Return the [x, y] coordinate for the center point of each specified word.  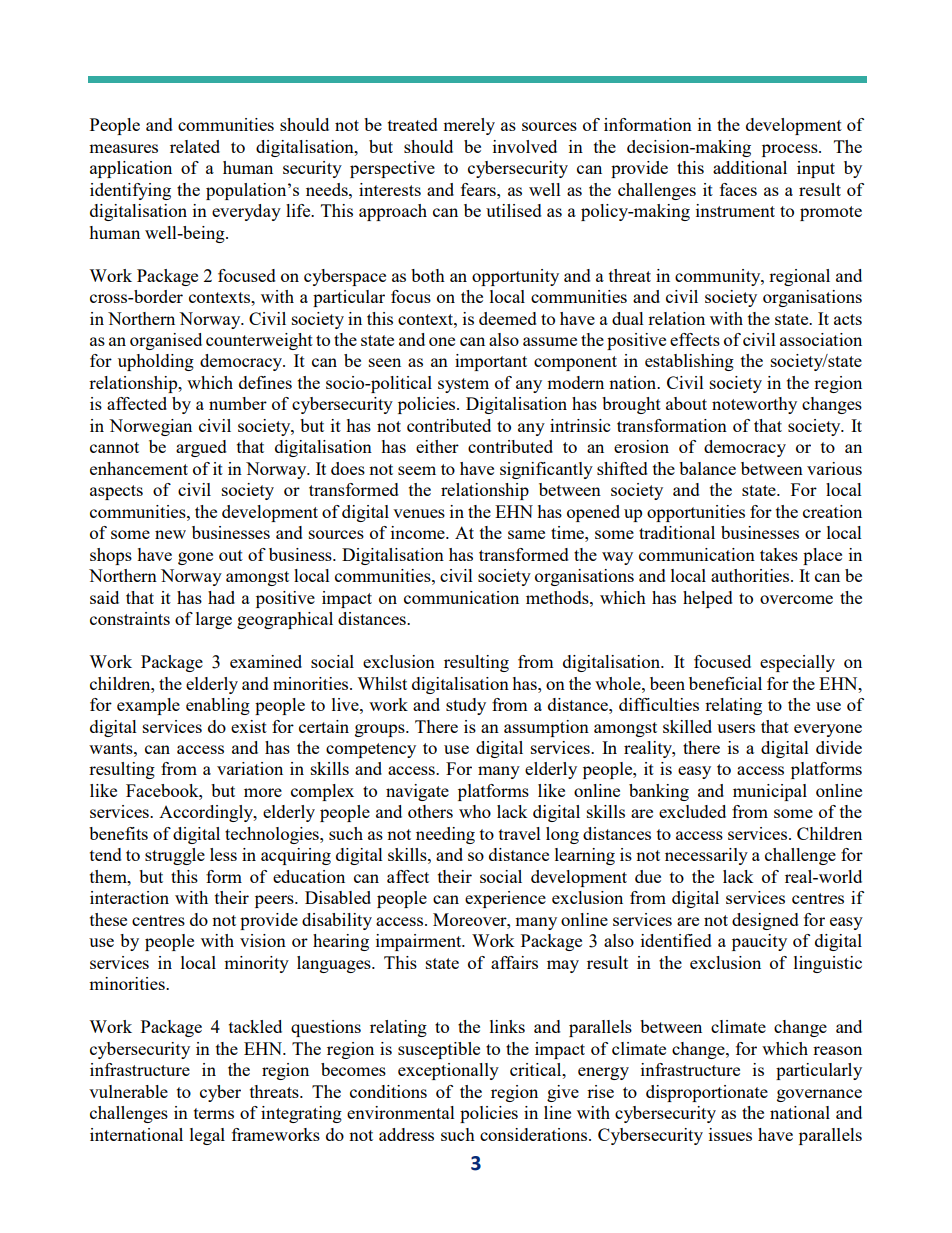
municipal [770, 792]
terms [214, 1113]
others [430, 811]
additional [750, 167]
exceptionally [448, 1071]
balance [707, 468]
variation [250, 768]
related [195, 146]
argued [201, 448]
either [437, 446]
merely [469, 126]
